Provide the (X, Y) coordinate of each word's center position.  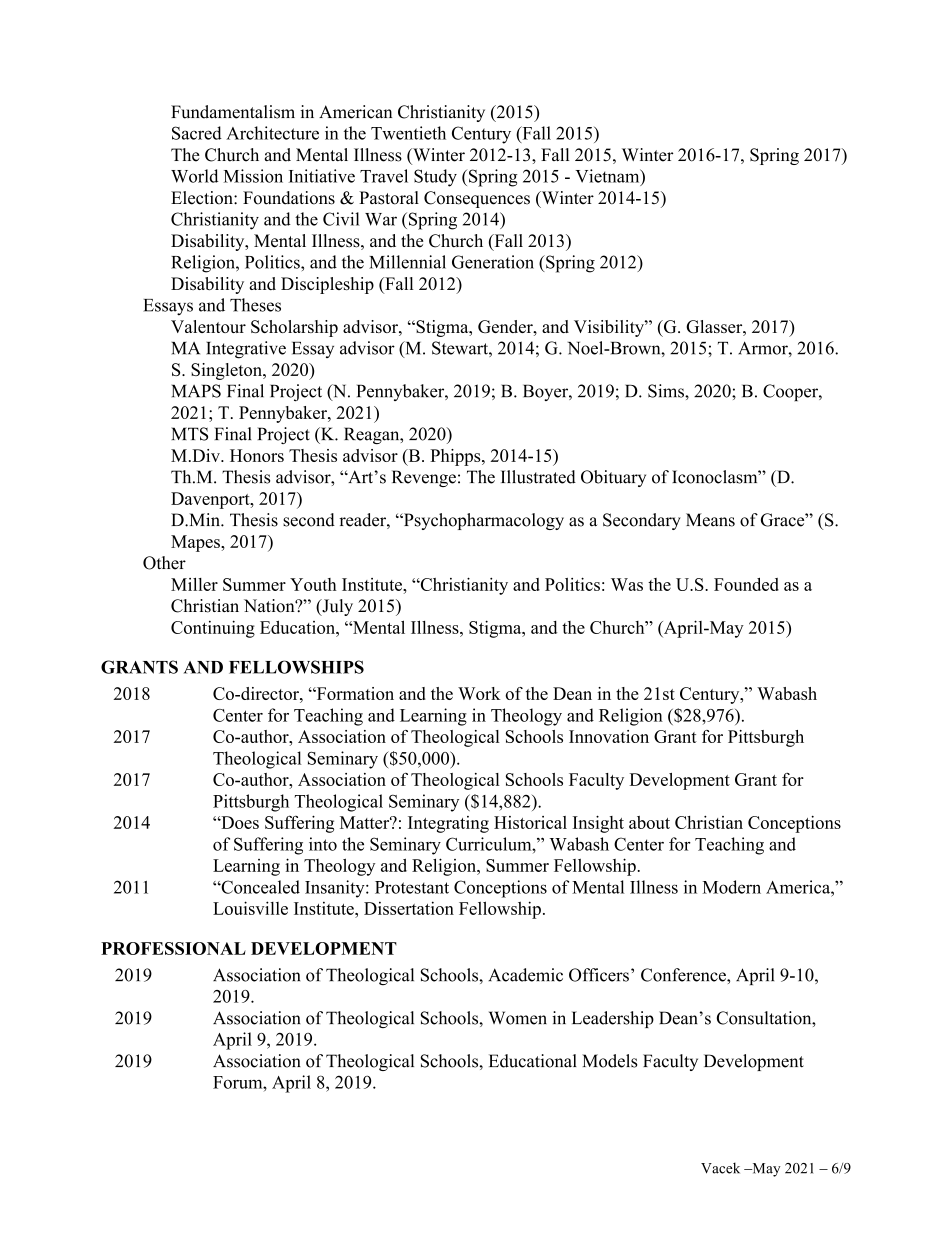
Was (627, 584)
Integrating (448, 824)
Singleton (227, 371)
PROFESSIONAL (173, 948)
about (649, 822)
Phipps (456, 457)
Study (435, 178)
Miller (194, 584)
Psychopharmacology (482, 521)
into (323, 844)
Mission (253, 176)
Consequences (477, 199)
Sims (667, 391)
